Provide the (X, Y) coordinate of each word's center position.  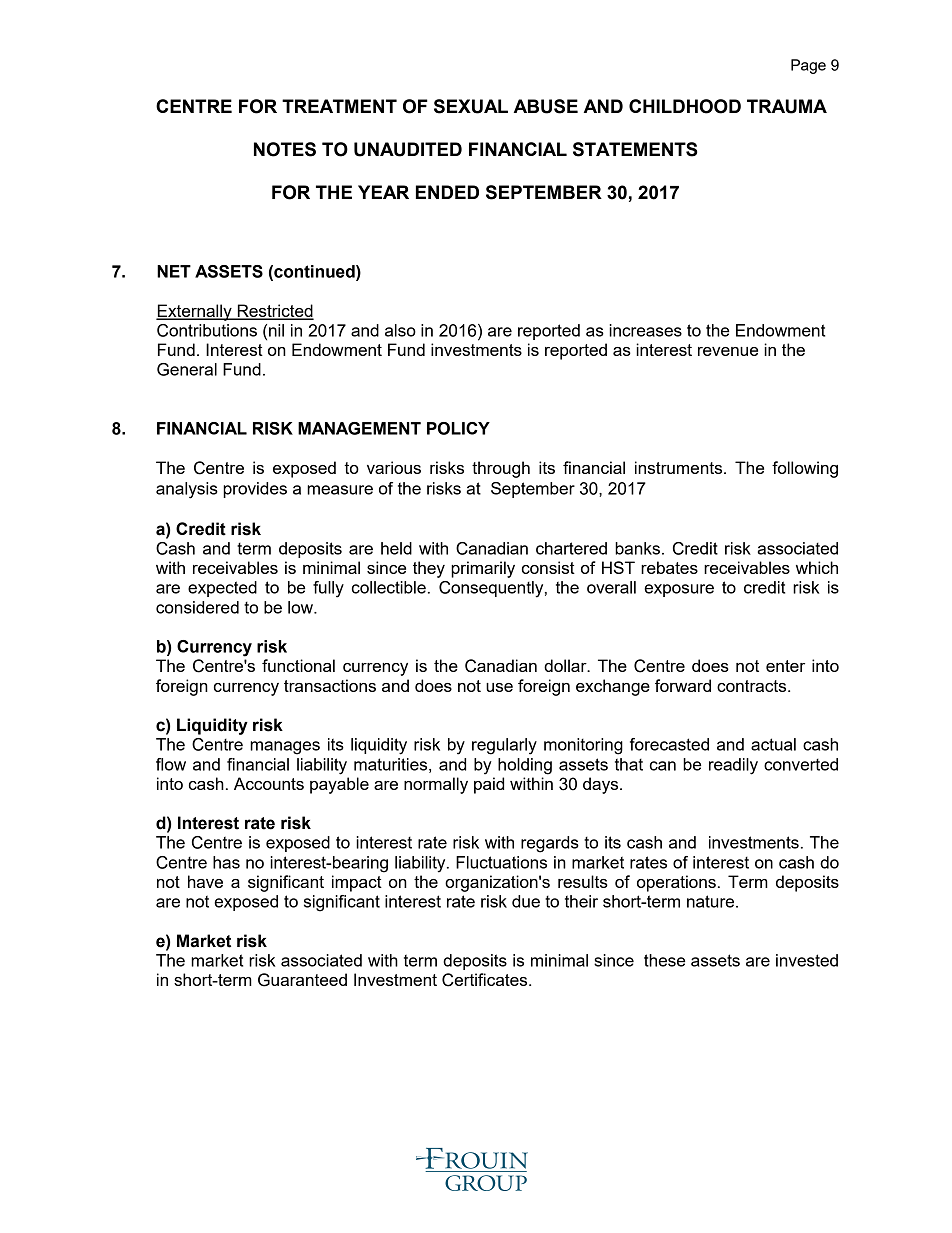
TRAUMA (787, 106)
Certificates (486, 980)
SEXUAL (471, 106)
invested (807, 960)
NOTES (285, 149)
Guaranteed (302, 980)
